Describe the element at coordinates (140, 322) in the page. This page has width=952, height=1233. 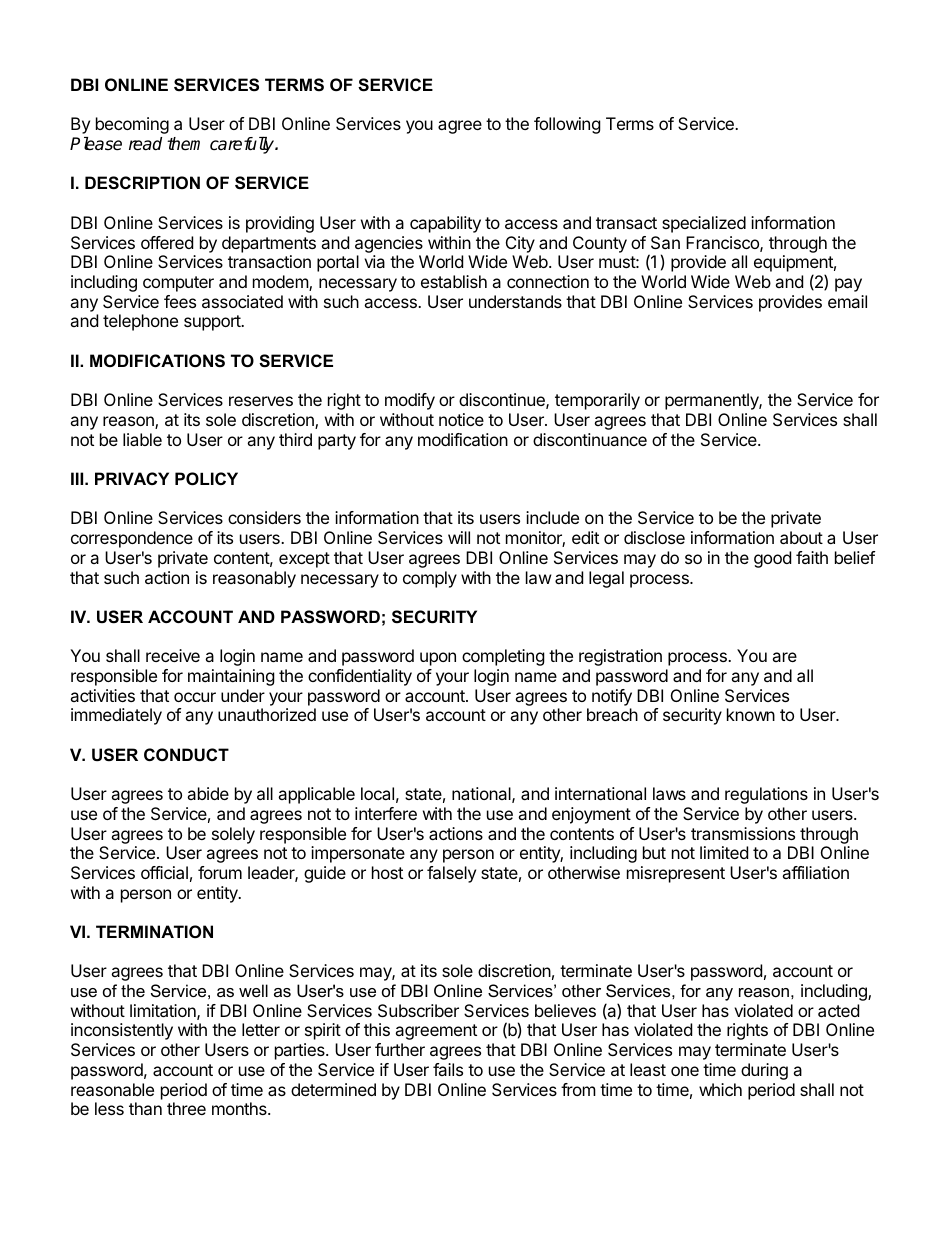
I see `telephone` at that location.
